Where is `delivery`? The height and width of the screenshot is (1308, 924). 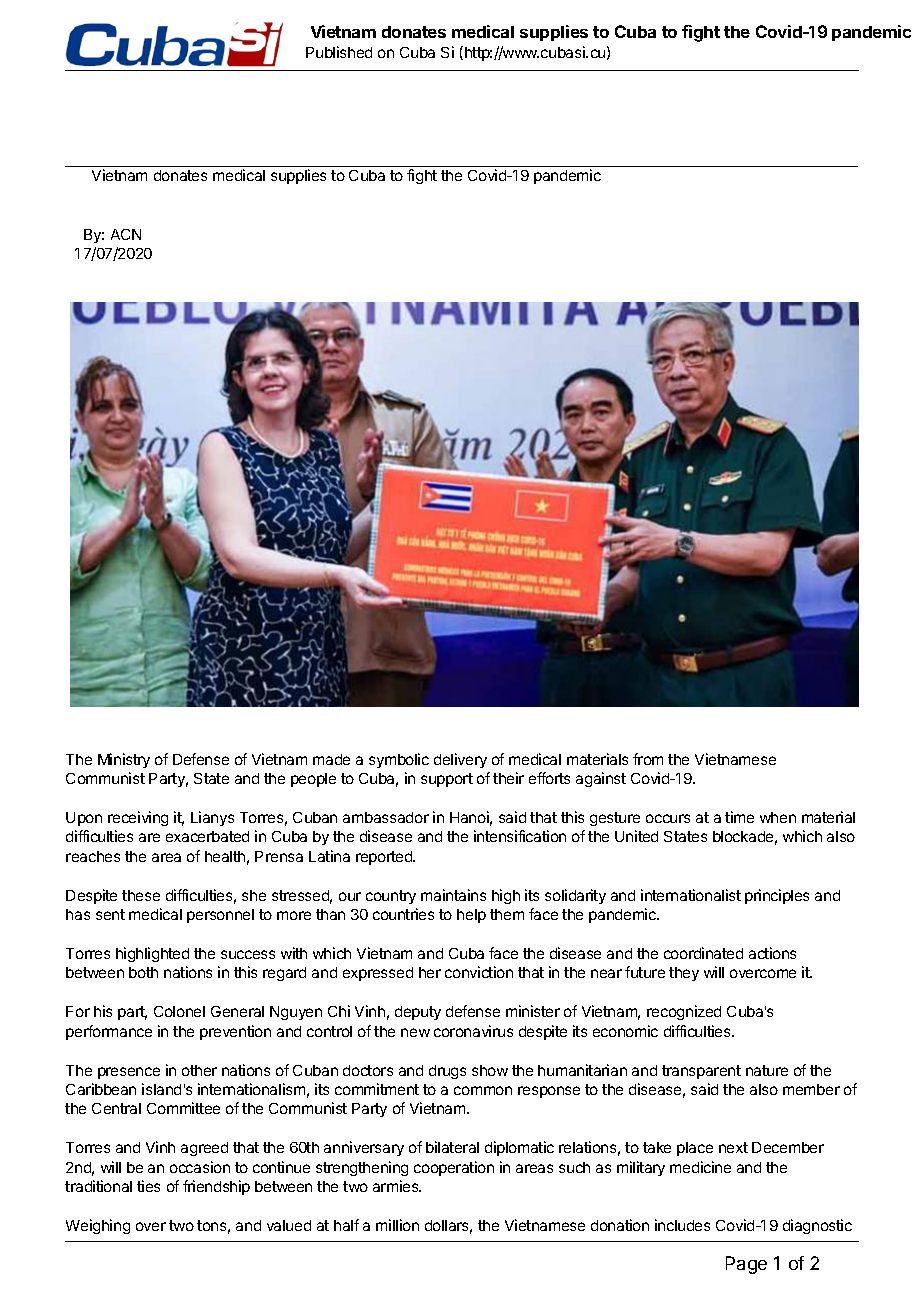
delivery is located at coordinates (460, 760).
